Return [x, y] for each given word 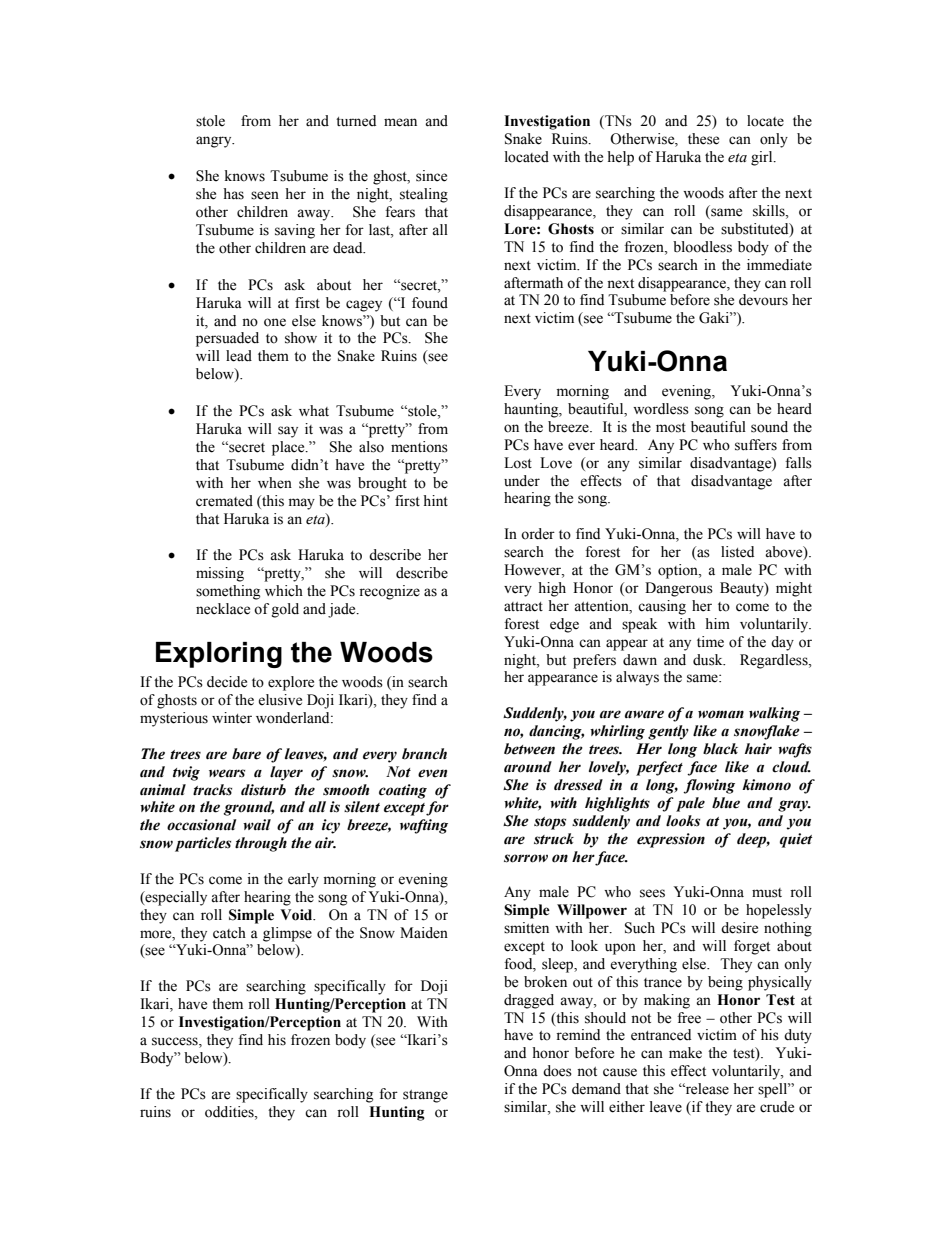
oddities [230, 1112]
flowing [709, 786]
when [275, 483]
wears [227, 773]
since [431, 176]
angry [215, 142]
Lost [518, 463]
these [703, 139]
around [528, 767]
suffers [756, 445]
